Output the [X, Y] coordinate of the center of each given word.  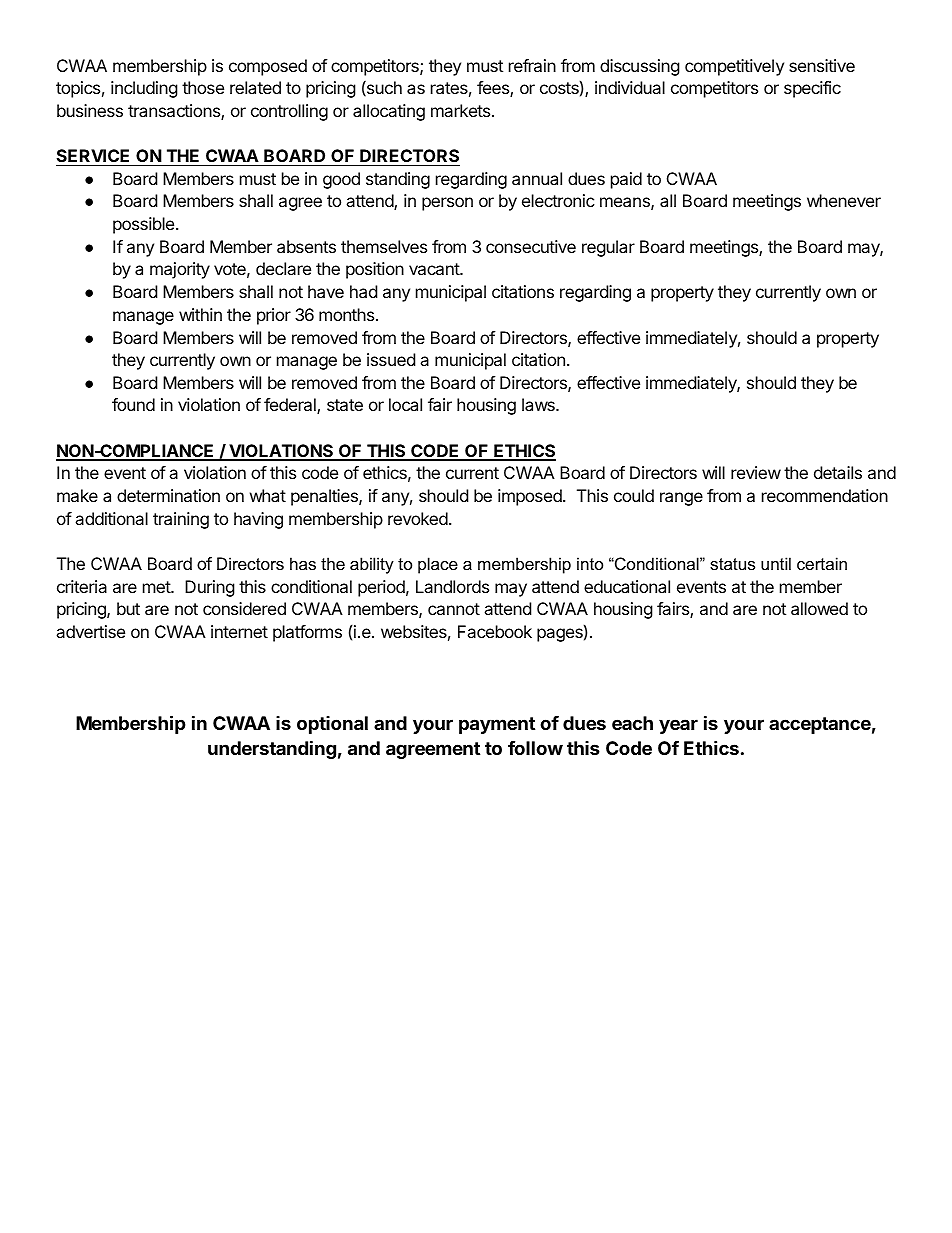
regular [608, 248]
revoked [418, 518]
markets [462, 110]
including [144, 89]
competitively [734, 67]
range [681, 499]
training [181, 520]
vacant [435, 269]
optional [332, 725]
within [200, 314]
